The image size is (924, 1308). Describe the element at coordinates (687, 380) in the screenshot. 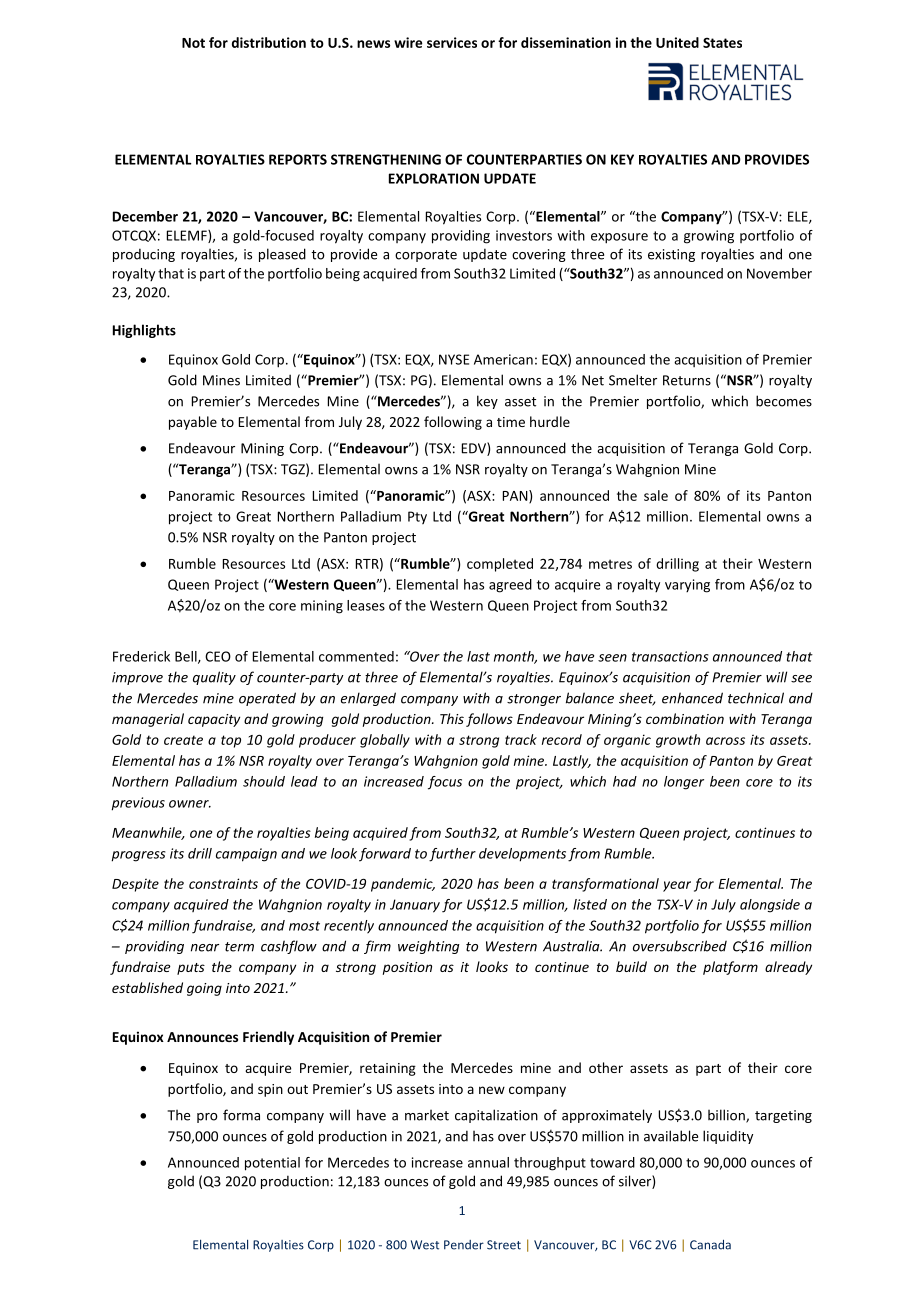

I see `Returns` at that location.
